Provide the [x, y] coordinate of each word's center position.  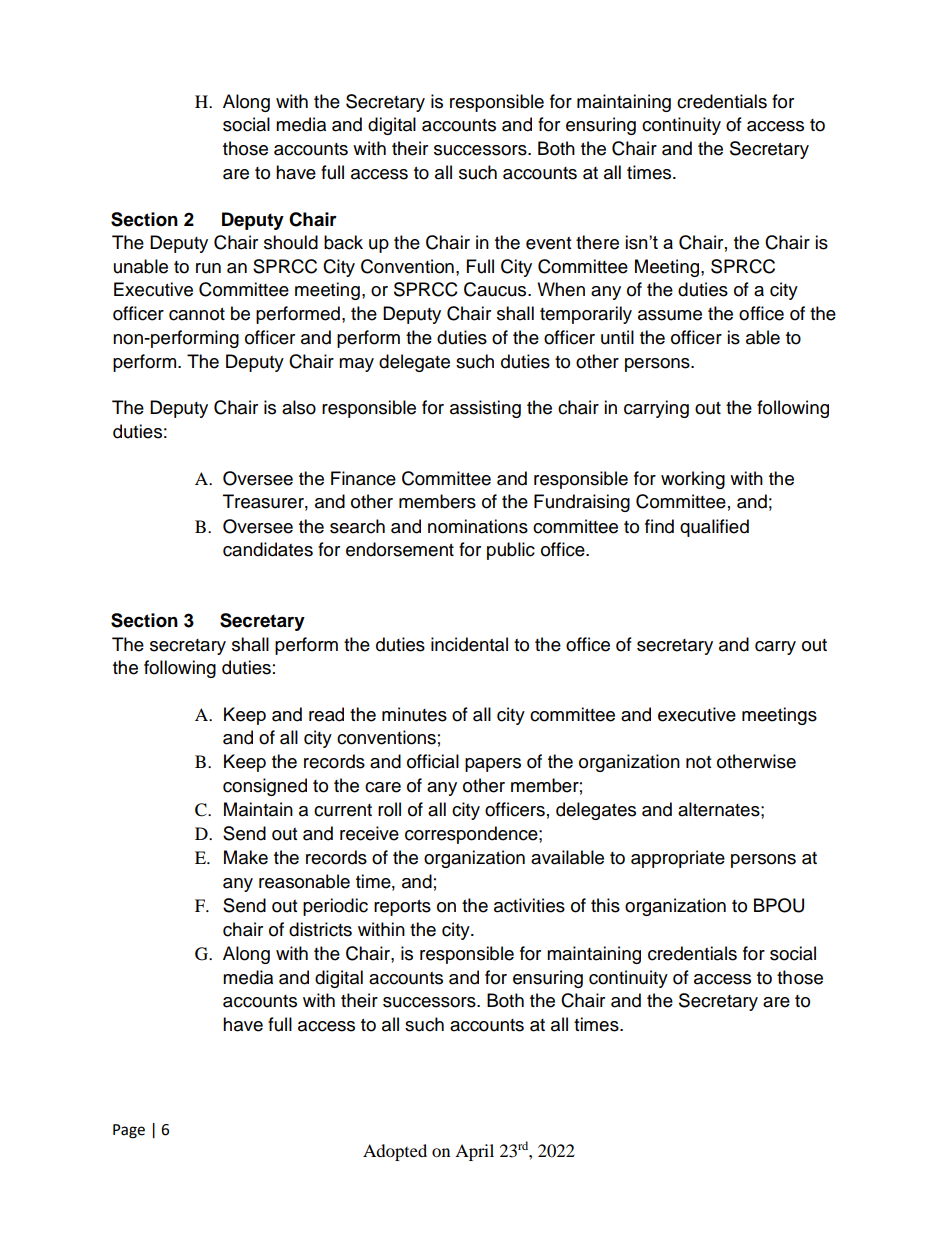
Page [129, 1131]
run [208, 268]
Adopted [395, 1152]
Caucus [496, 289]
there [597, 242]
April [474, 1152]
